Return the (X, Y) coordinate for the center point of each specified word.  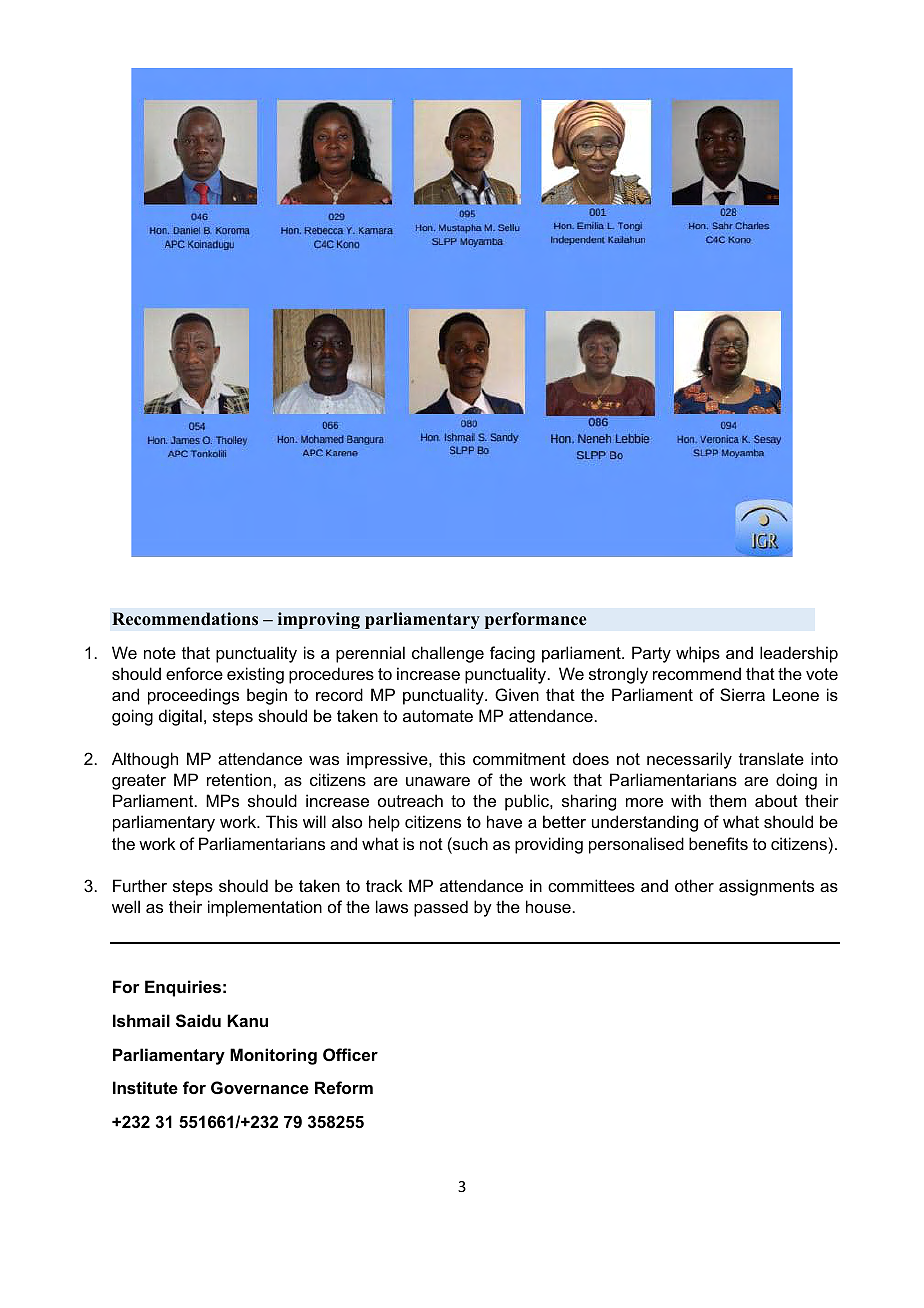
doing (796, 781)
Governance (260, 1087)
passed (441, 908)
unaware (438, 781)
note (160, 653)
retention (240, 779)
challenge (448, 654)
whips (698, 654)
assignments (766, 887)
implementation (265, 908)
